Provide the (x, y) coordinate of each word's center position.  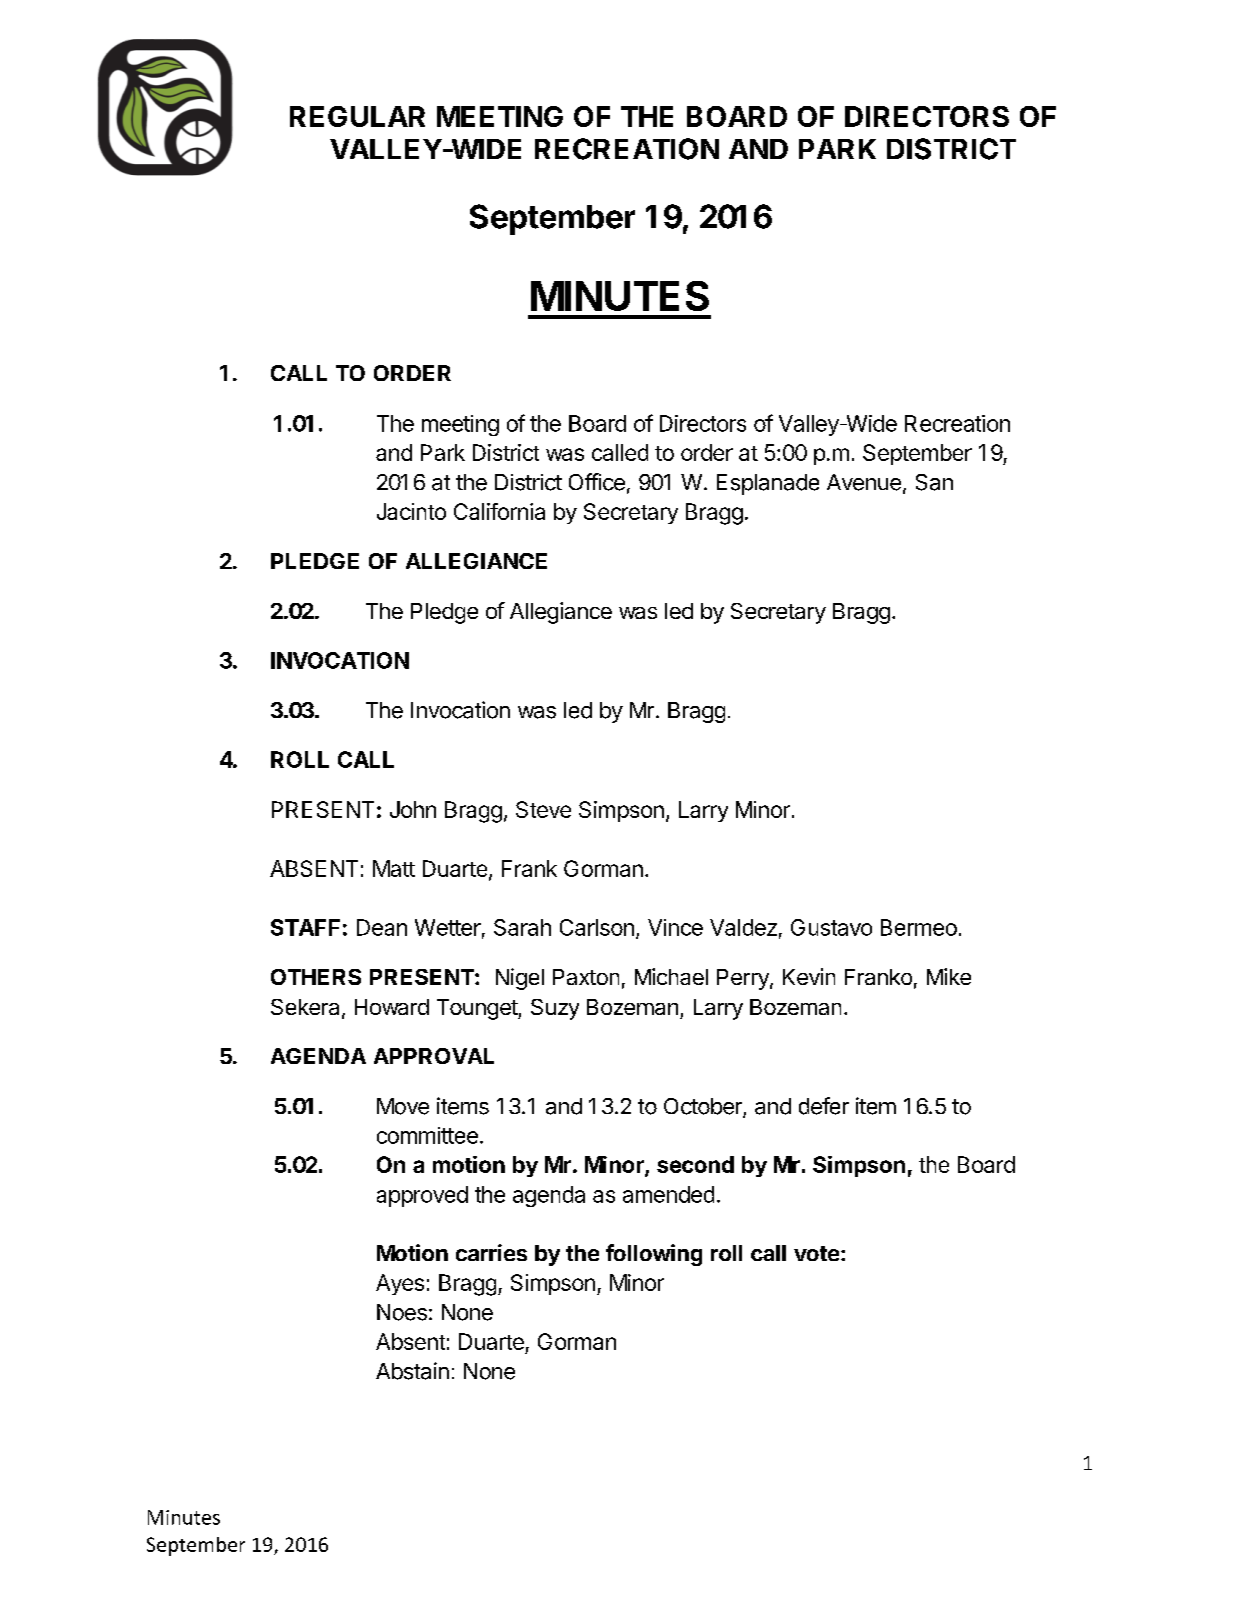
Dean (382, 927)
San (934, 482)
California (499, 511)
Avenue (864, 482)
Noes (402, 1312)
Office (597, 482)
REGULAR (357, 116)
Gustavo (831, 927)
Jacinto (411, 511)
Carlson (597, 927)
